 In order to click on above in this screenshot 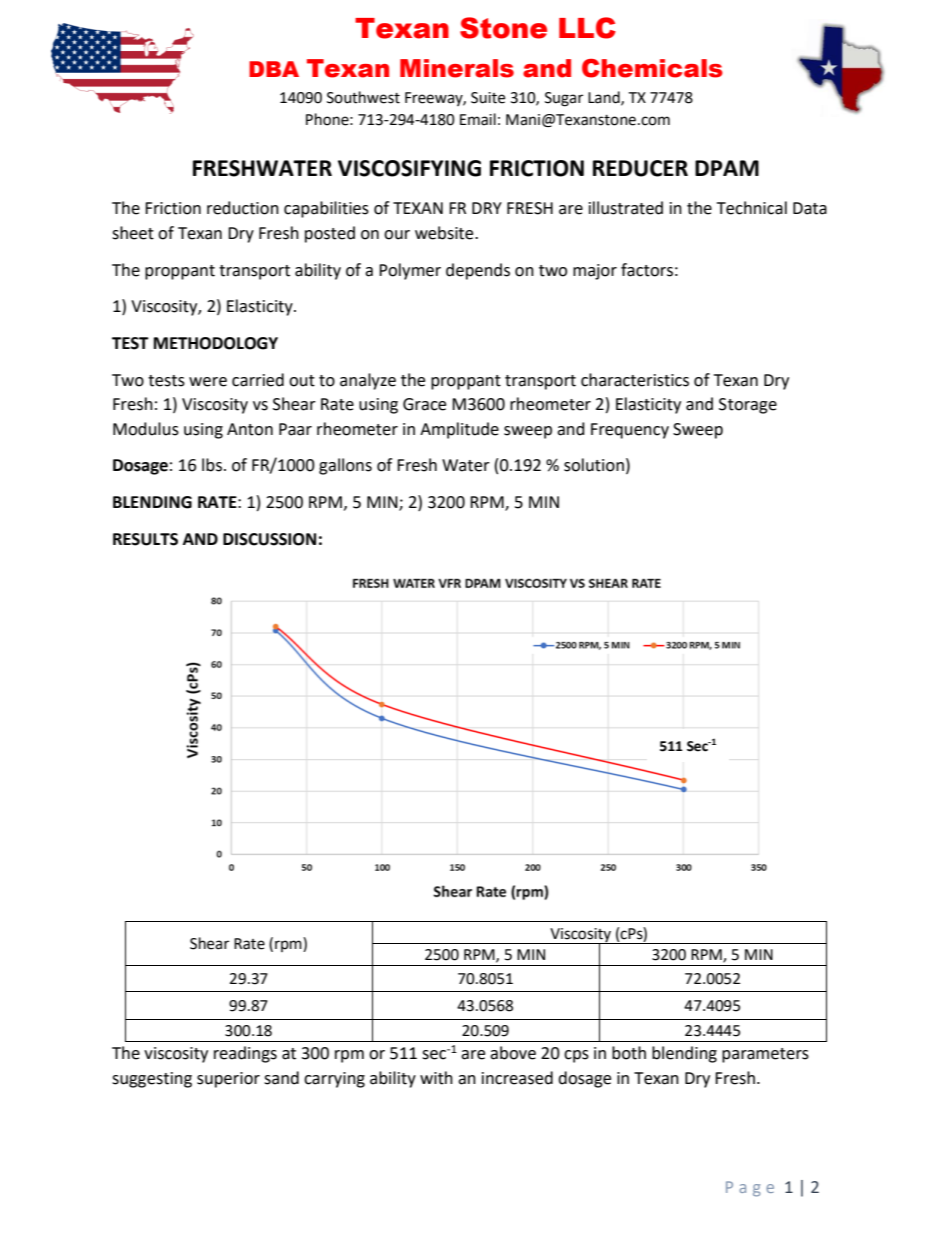, I will do `click(513, 1053)`.
